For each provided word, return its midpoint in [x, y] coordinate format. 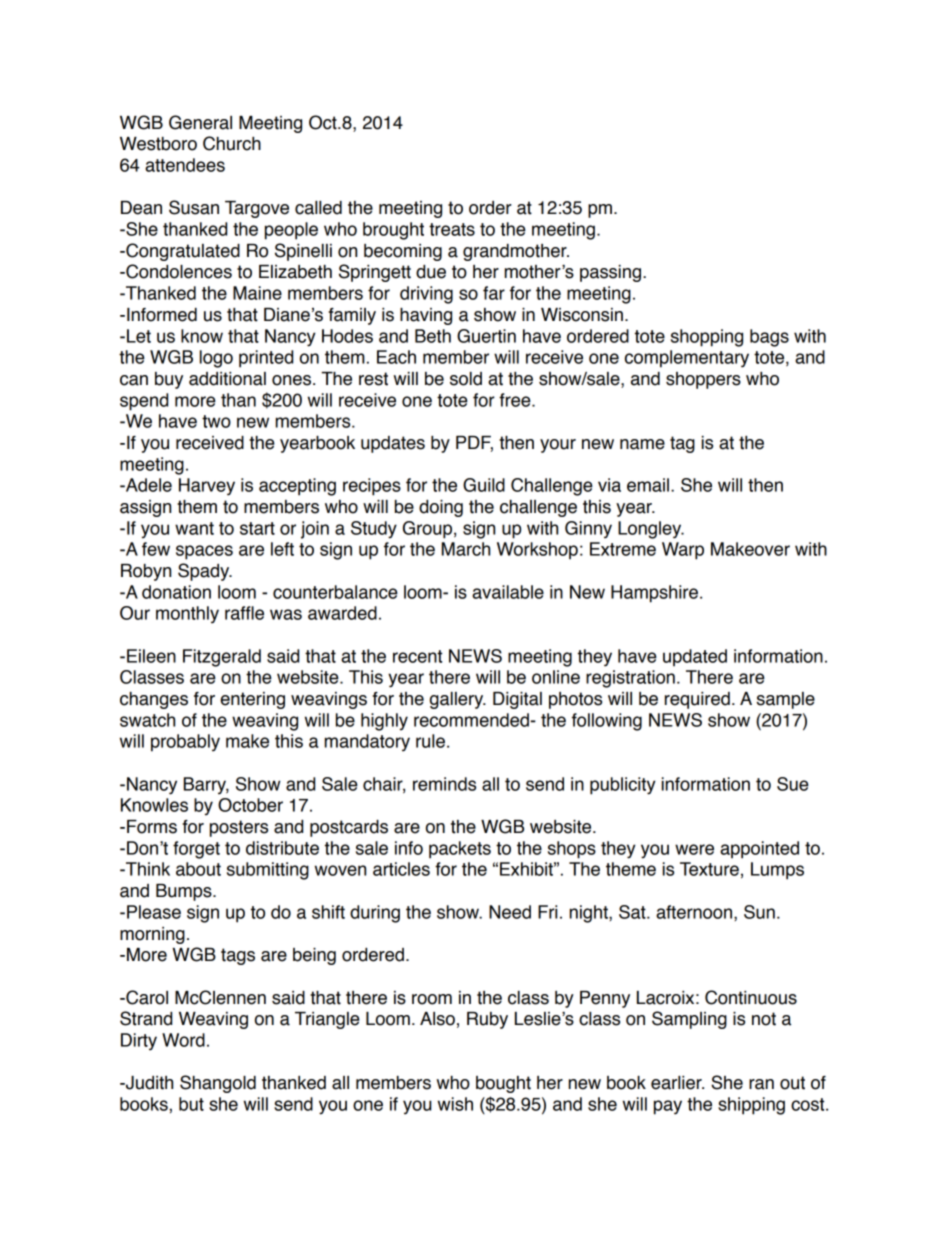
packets [460, 850]
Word [183, 1040]
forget [196, 850]
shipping [751, 1106]
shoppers [703, 380]
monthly [187, 615]
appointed [759, 850]
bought [503, 1084]
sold [466, 379]
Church [232, 143]
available [508, 592]
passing [610, 273]
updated [695, 658]
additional [227, 379]
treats [452, 229]
